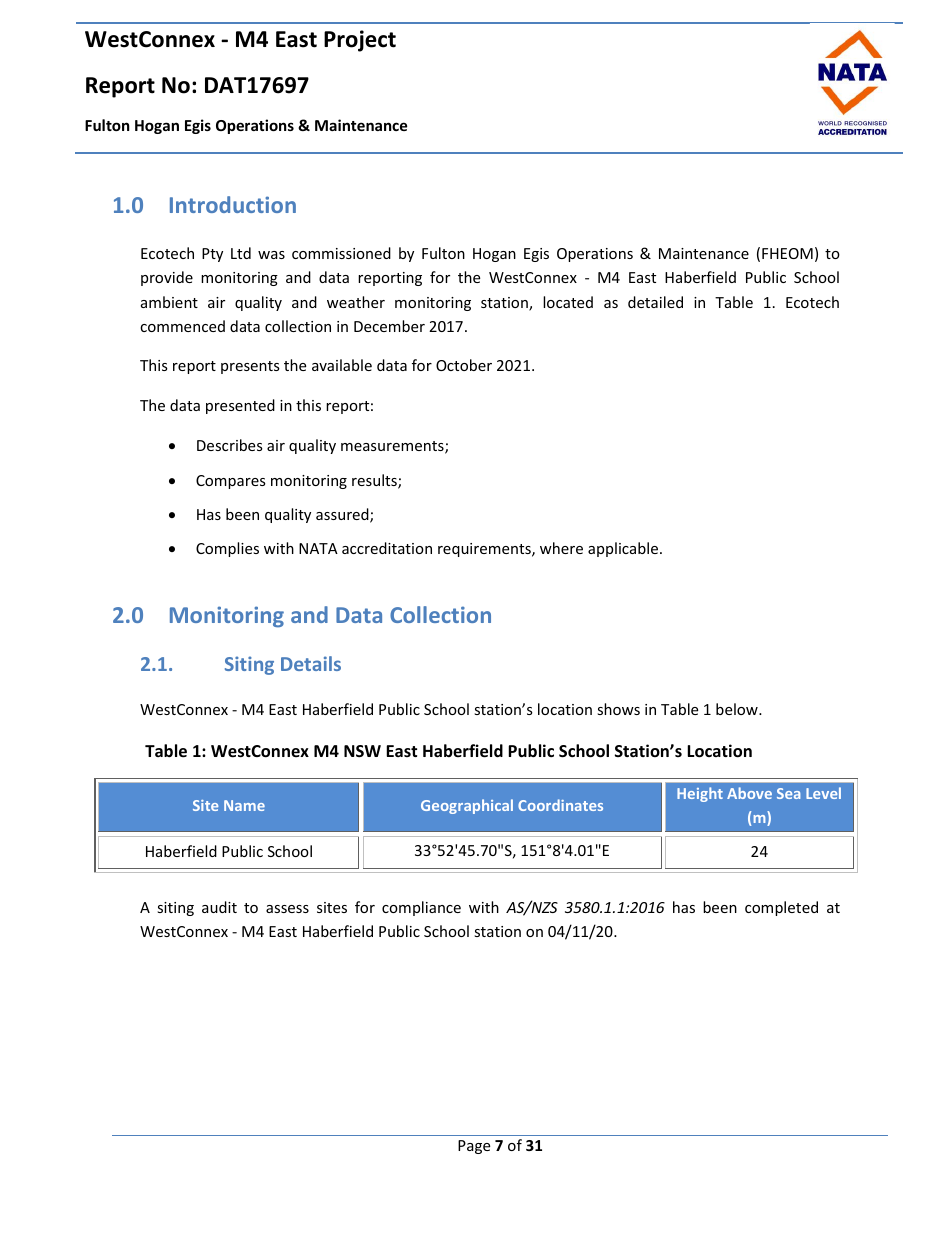 The height and width of the image is (1233, 952). Describe the element at coordinates (781, 908) in the image. I see `completed` at that location.
